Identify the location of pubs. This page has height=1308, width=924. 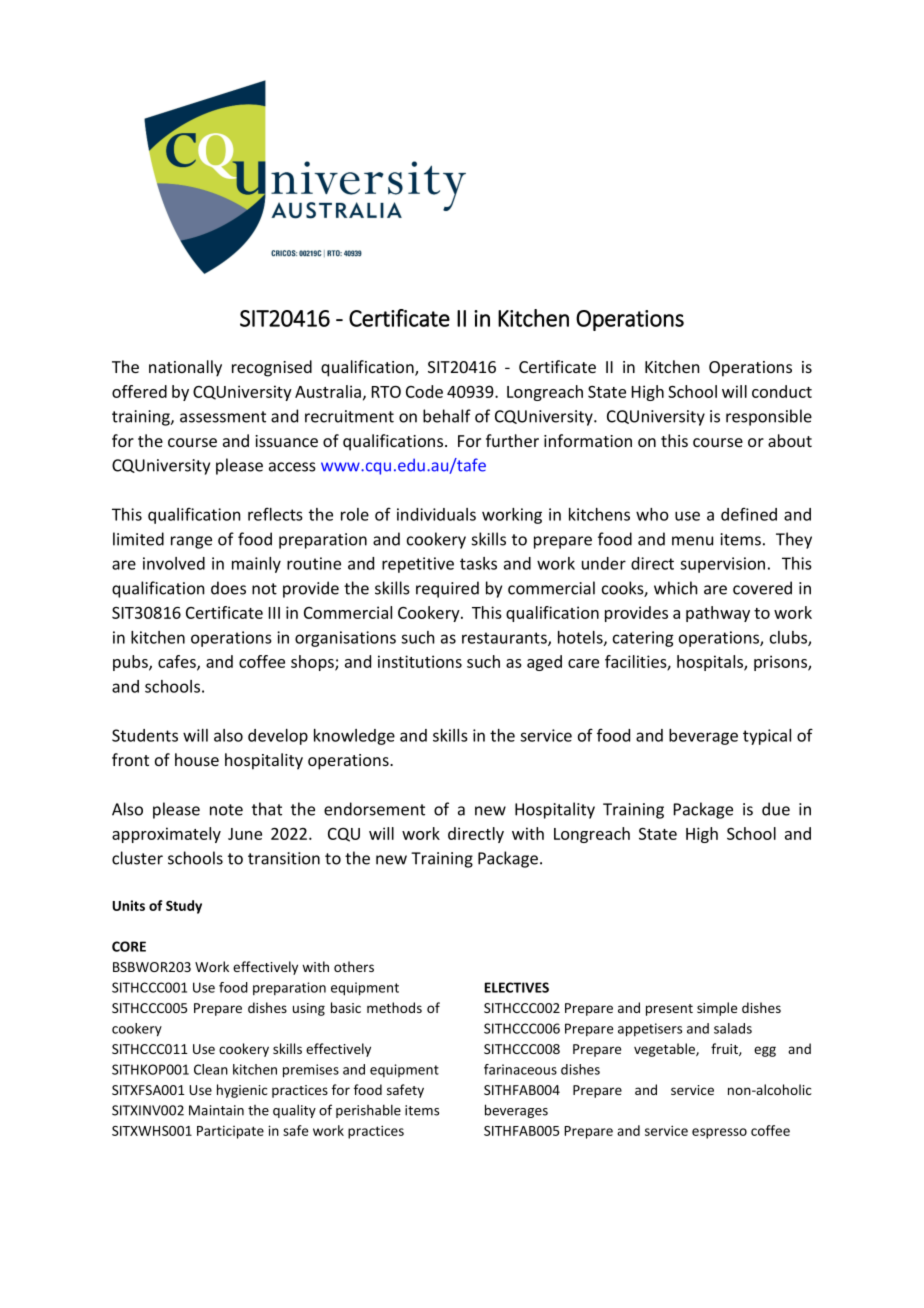
(131, 663).
